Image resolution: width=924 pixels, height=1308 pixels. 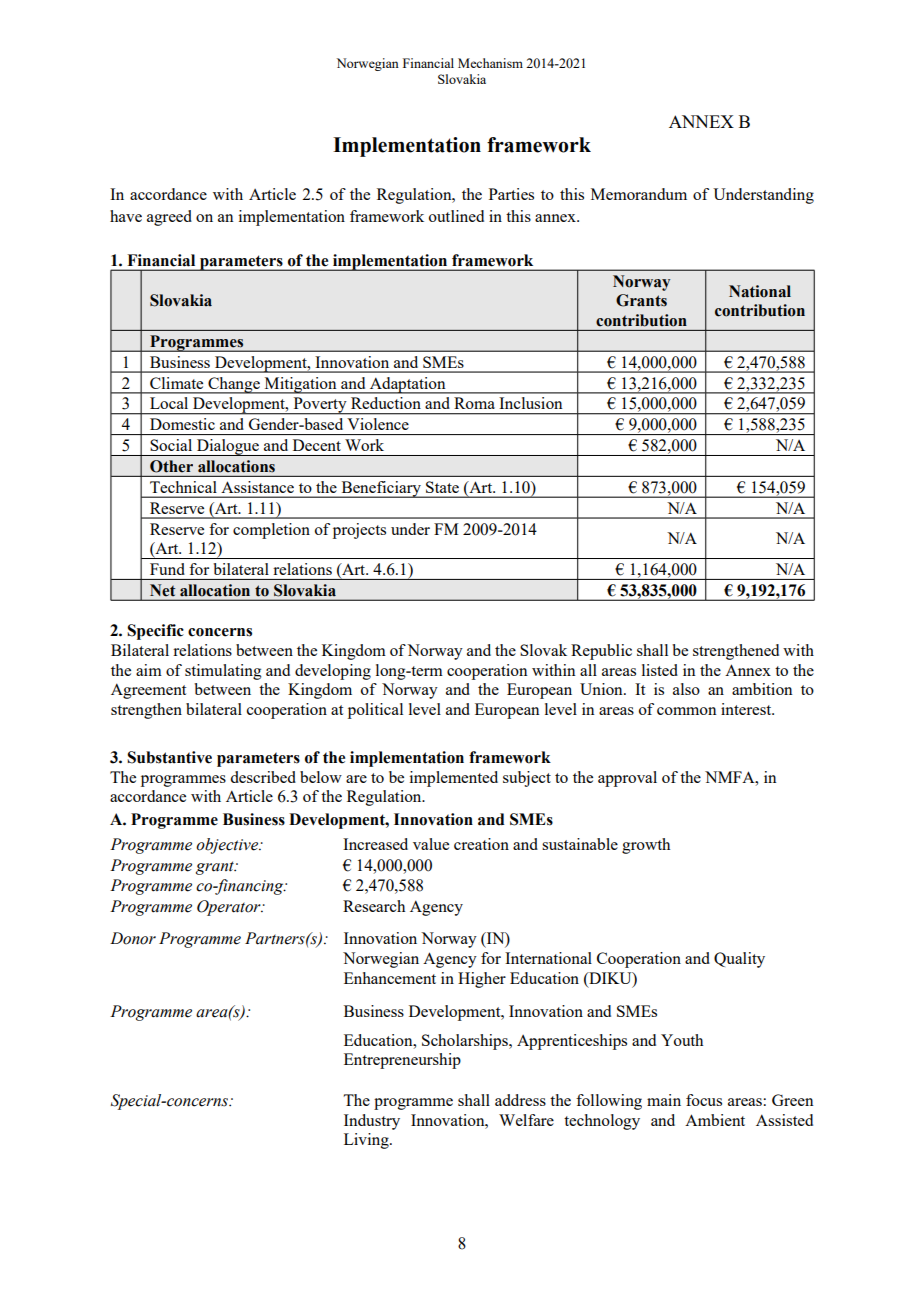 I want to click on Mechanism, so click(x=490, y=63).
